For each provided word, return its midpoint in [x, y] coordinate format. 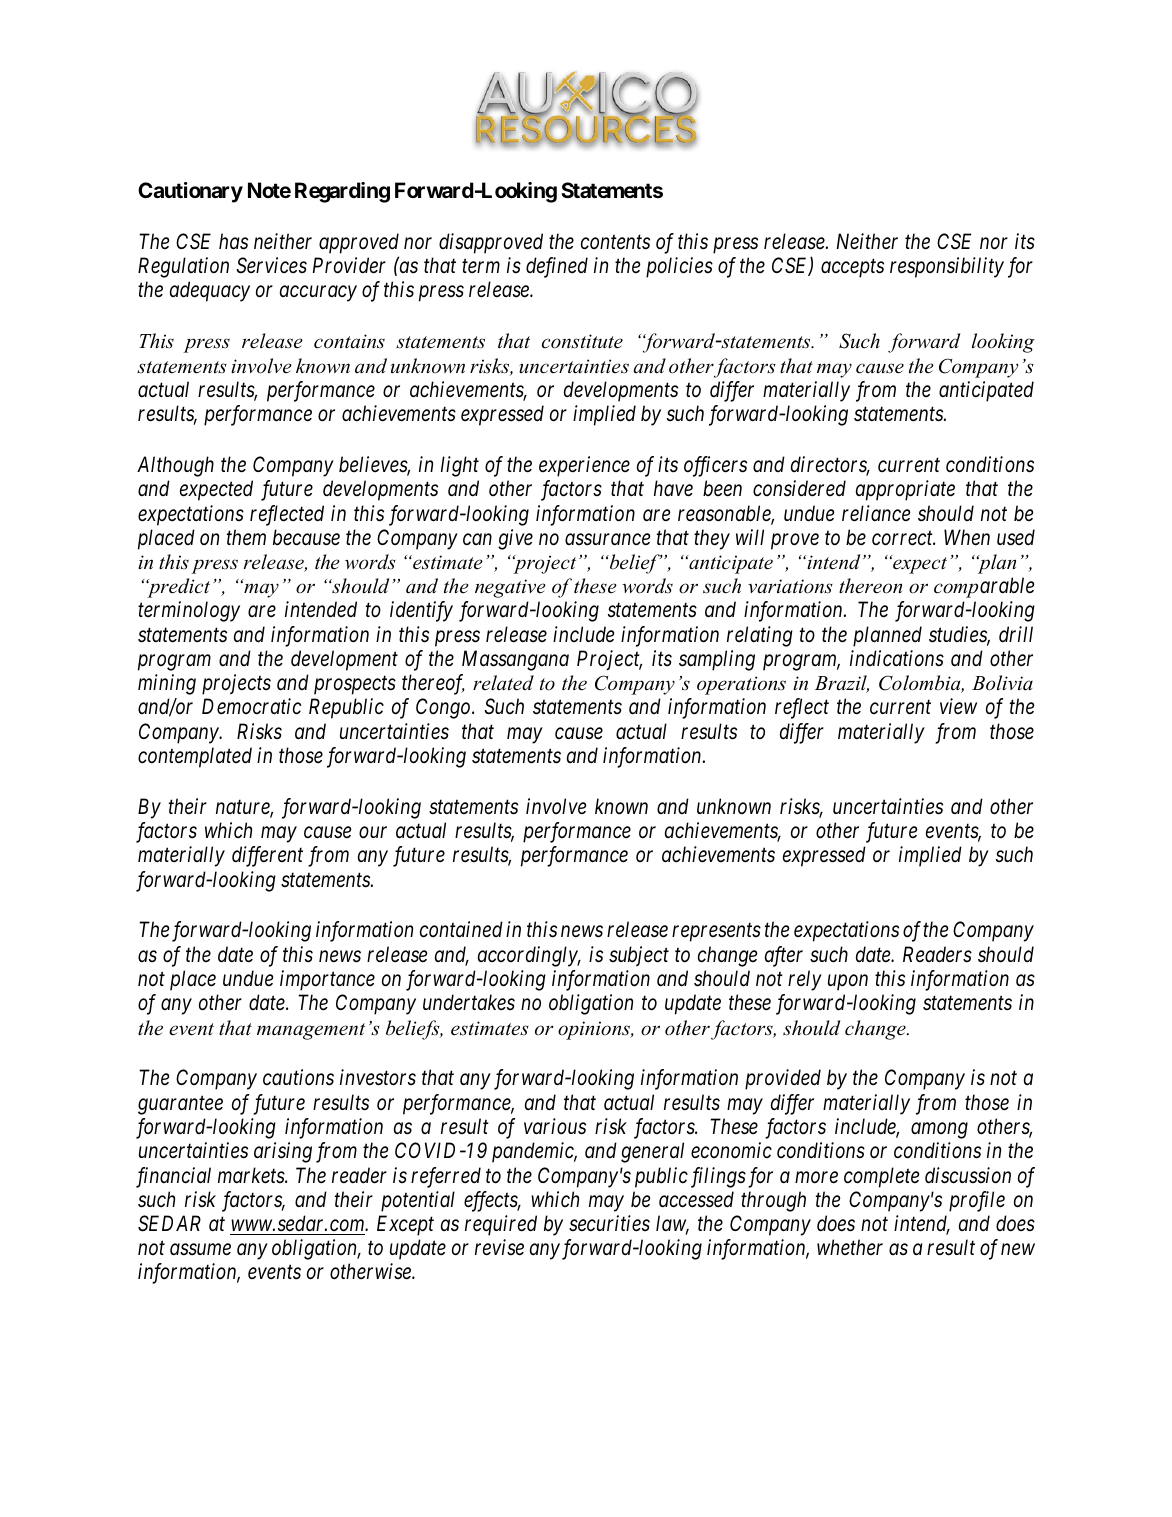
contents [615, 242]
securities [609, 1223]
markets [252, 1175]
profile [977, 1201]
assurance [608, 539]
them [246, 537]
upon [848, 983]
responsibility [947, 267]
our [373, 833]
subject [639, 956]
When [967, 537]
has [233, 241]
